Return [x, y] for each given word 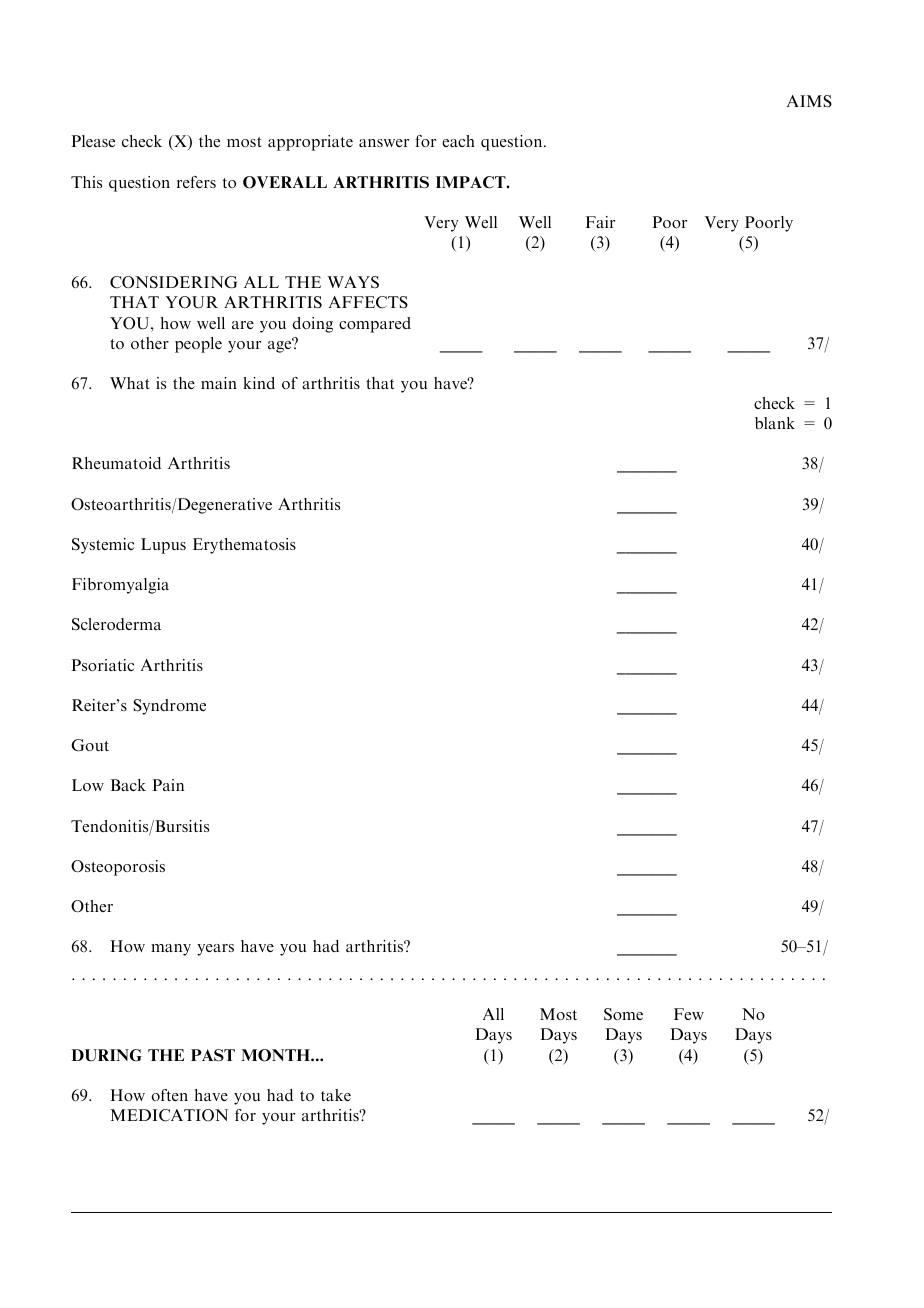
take [336, 1095]
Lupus [163, 546]
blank [775, 423]
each [458, 141]
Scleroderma [116, 624]
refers [196, 182]
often [169, 1095]
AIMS [809, 101]
